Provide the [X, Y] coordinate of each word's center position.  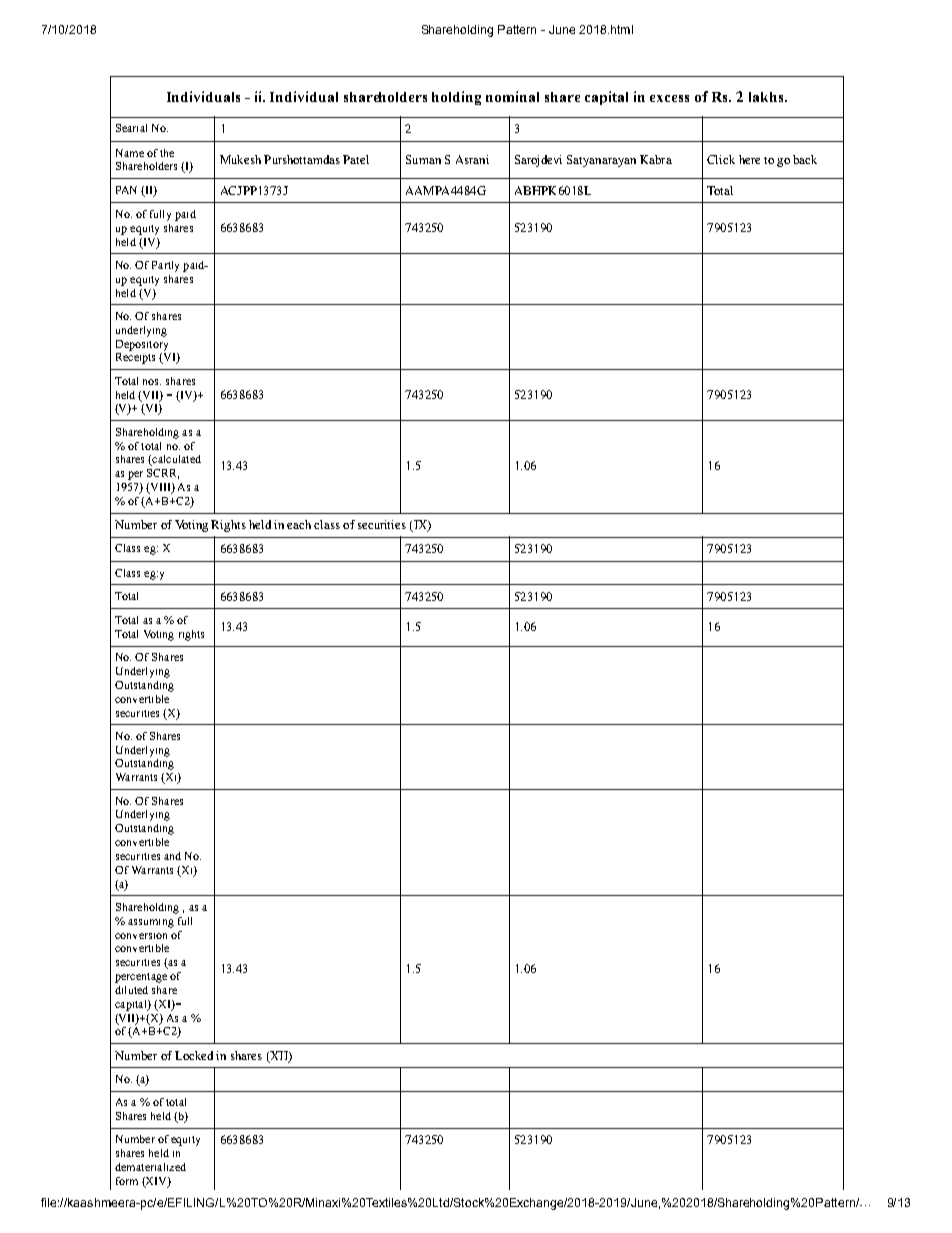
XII [279, 1056]
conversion [141, 936]
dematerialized [150, 1167]
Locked [194, 1055]
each [299, 524]
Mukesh [240, 159]
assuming [151, 923]
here [749, 159]
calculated [175, 460]
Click [721, 159]
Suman [423, 159]
